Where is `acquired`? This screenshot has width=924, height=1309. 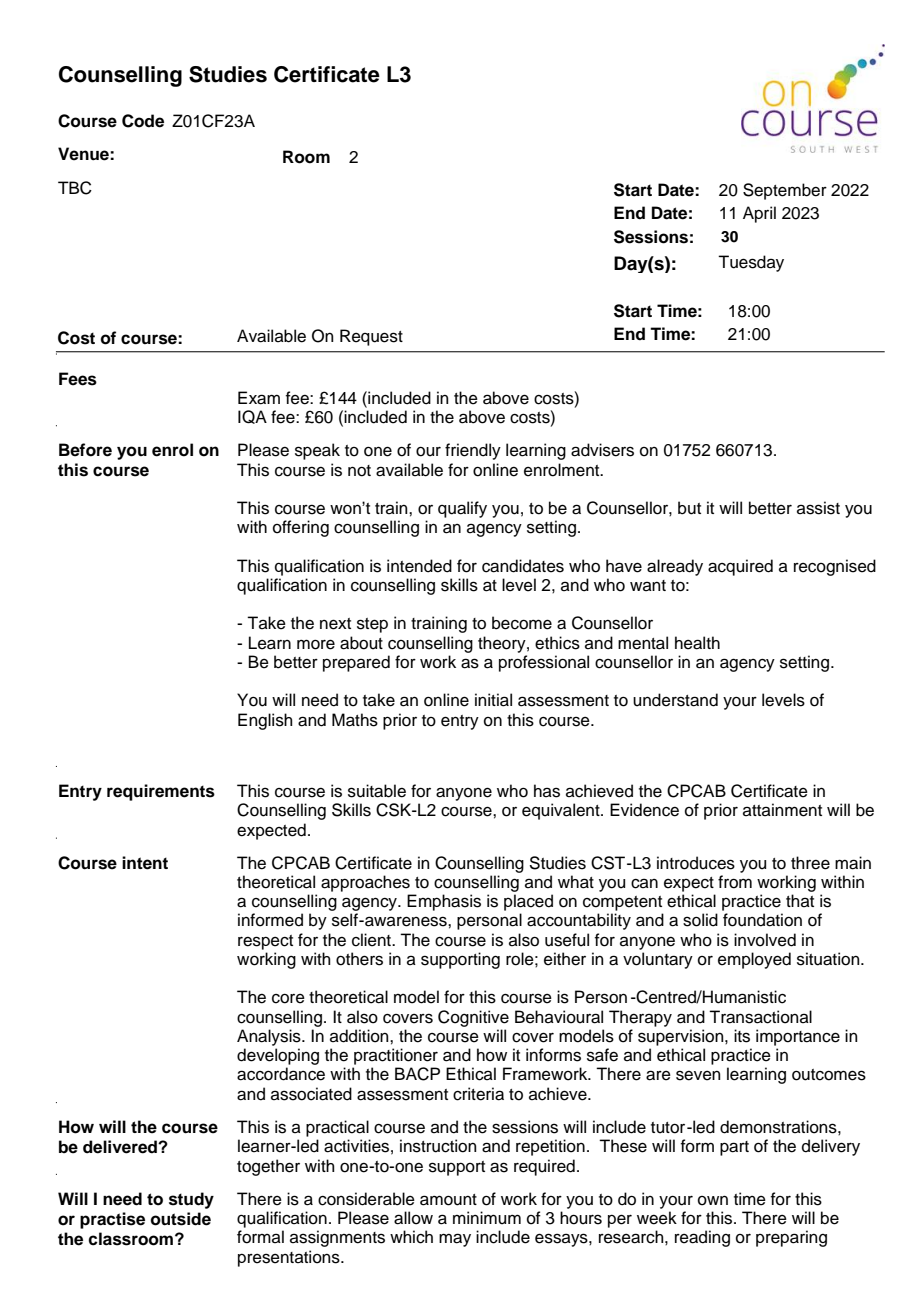 acquired is located at coordinates (740, 567).
